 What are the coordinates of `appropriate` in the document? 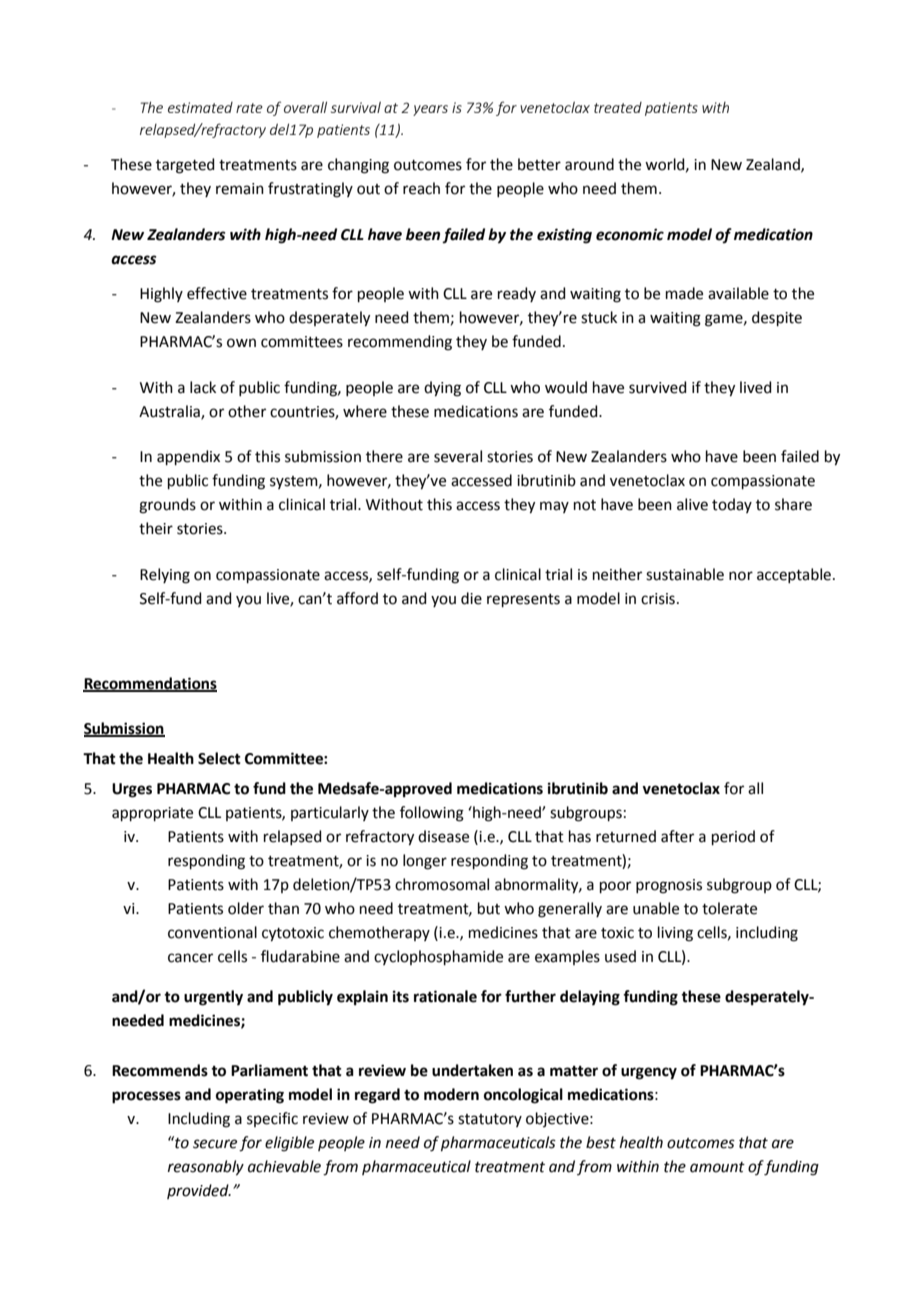 It's located at (152, 814).
